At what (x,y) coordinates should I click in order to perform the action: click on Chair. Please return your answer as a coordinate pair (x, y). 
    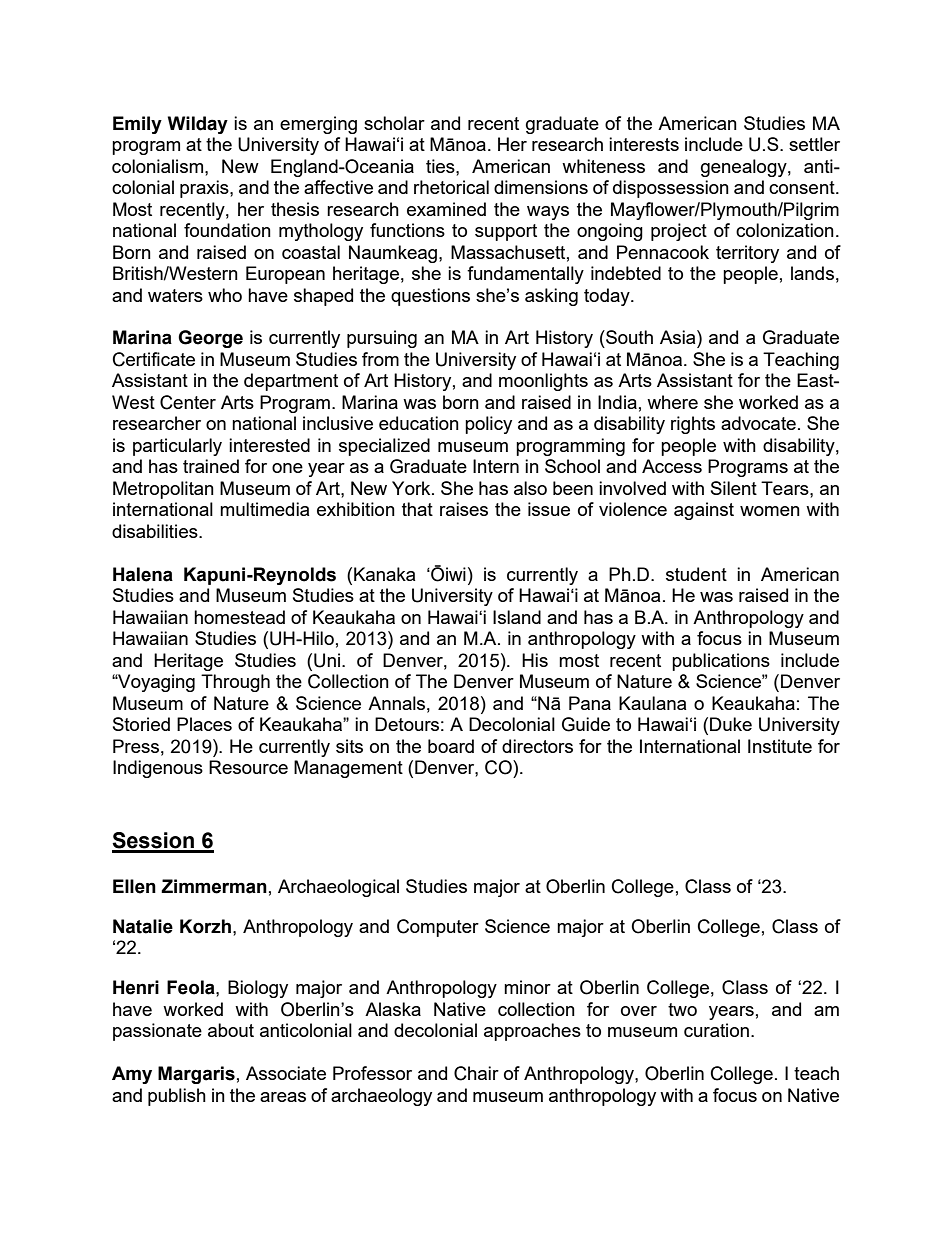
    Looking at the image, I should click on (476, 1073).
